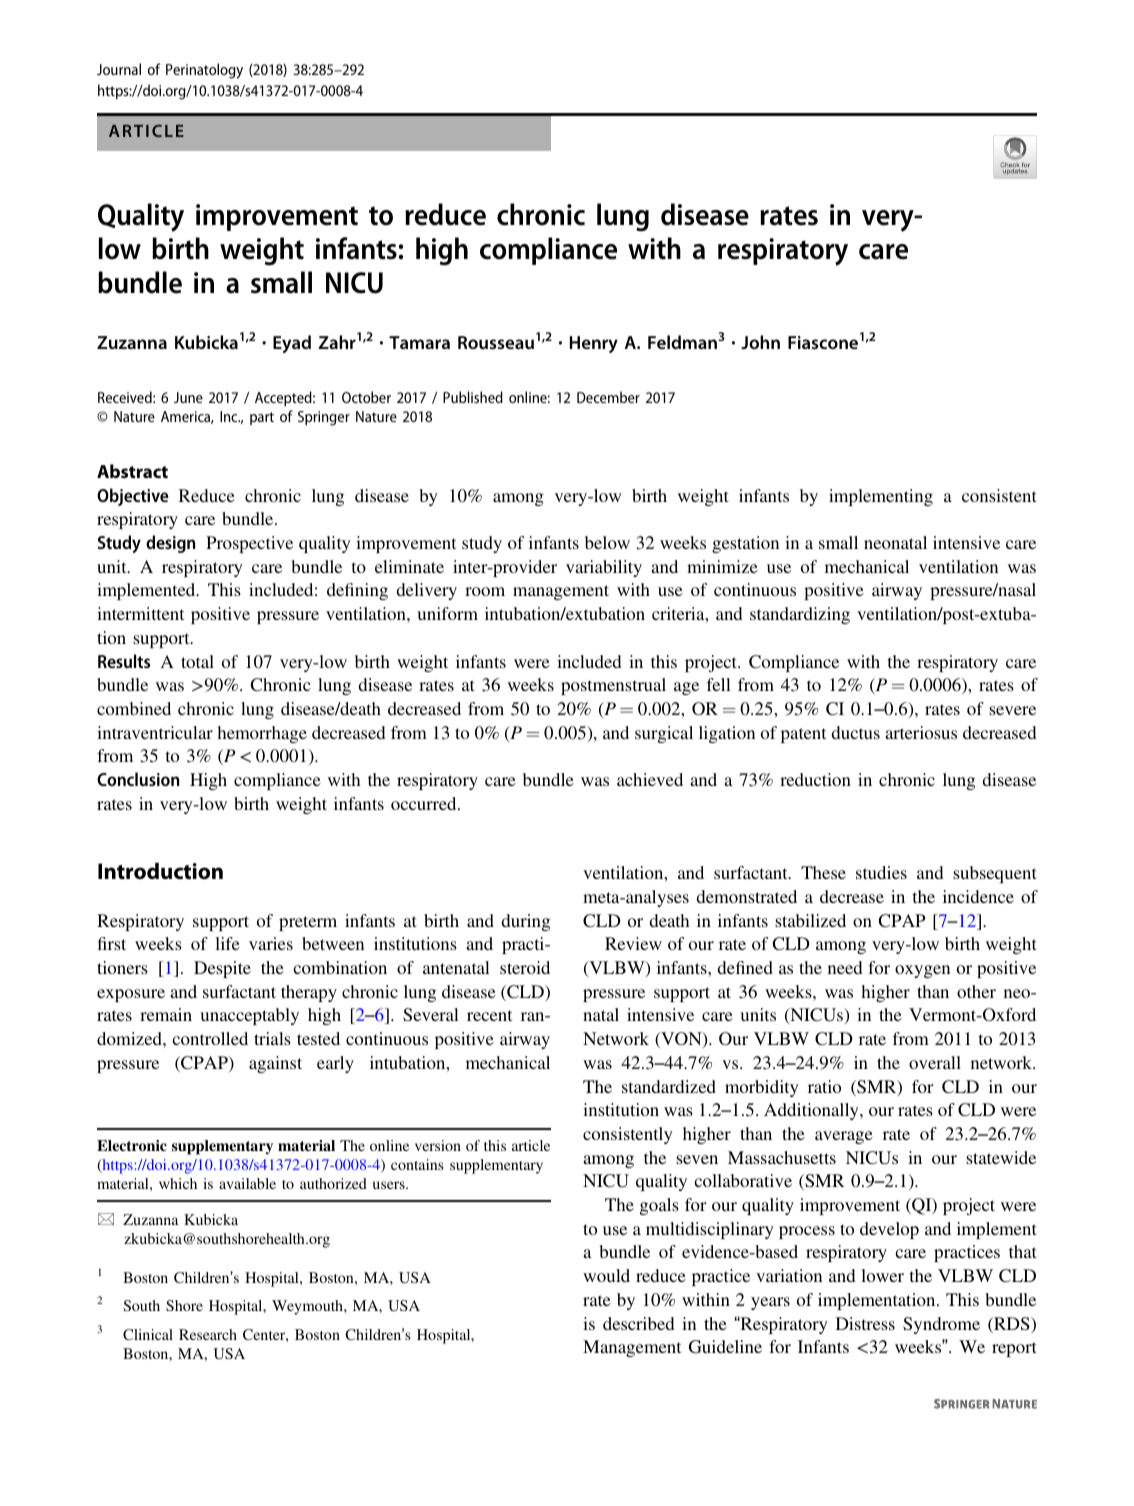 This image has height=1506, width=1134. Describe the element at coordinates (594, 344) in the image. I see `Henry` at that location.
